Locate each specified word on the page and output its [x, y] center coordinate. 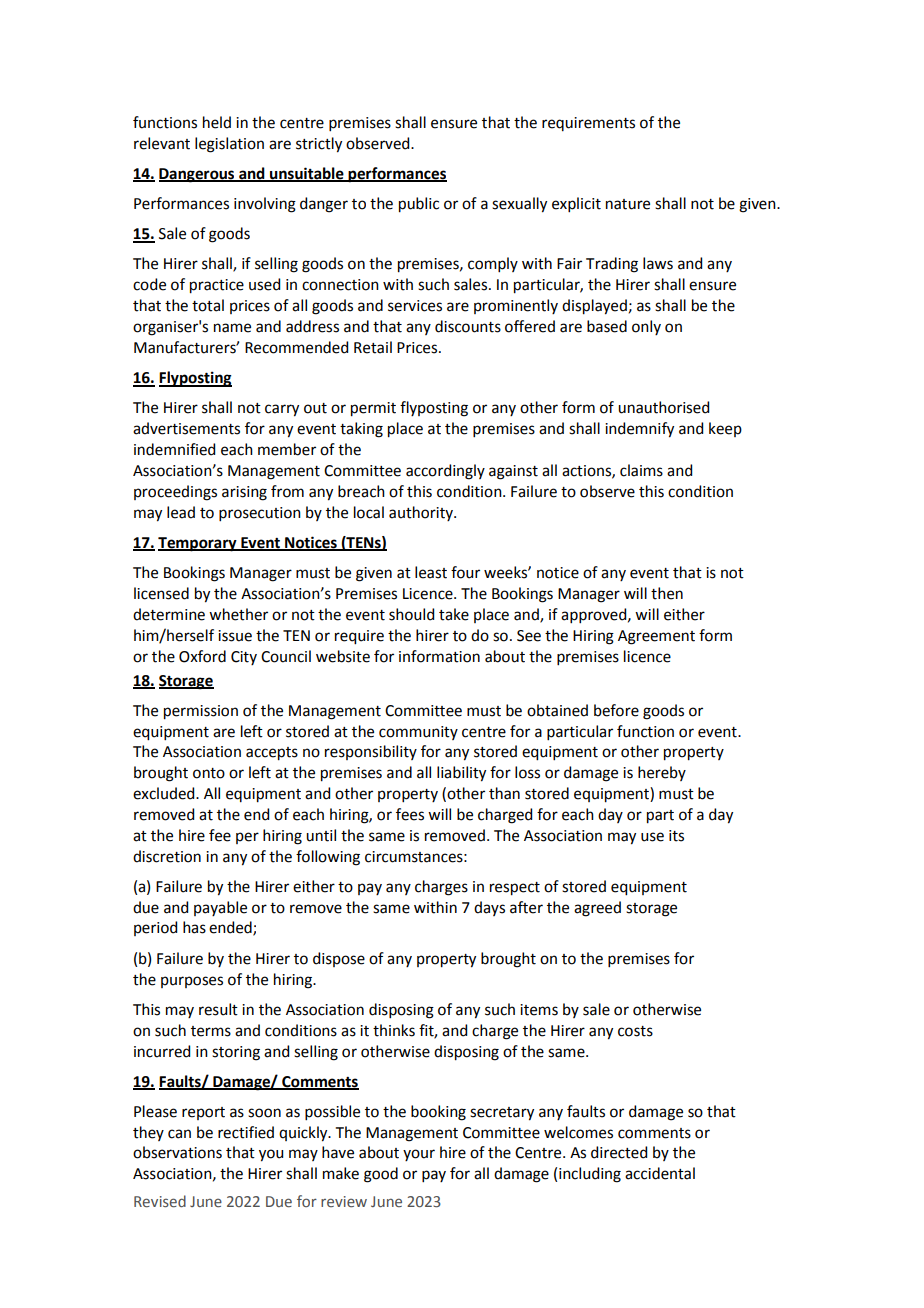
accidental [660, 1173]
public [419, 205]
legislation [229, 145]
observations [177, 1152]
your [419, 1155]
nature [628, 204]
